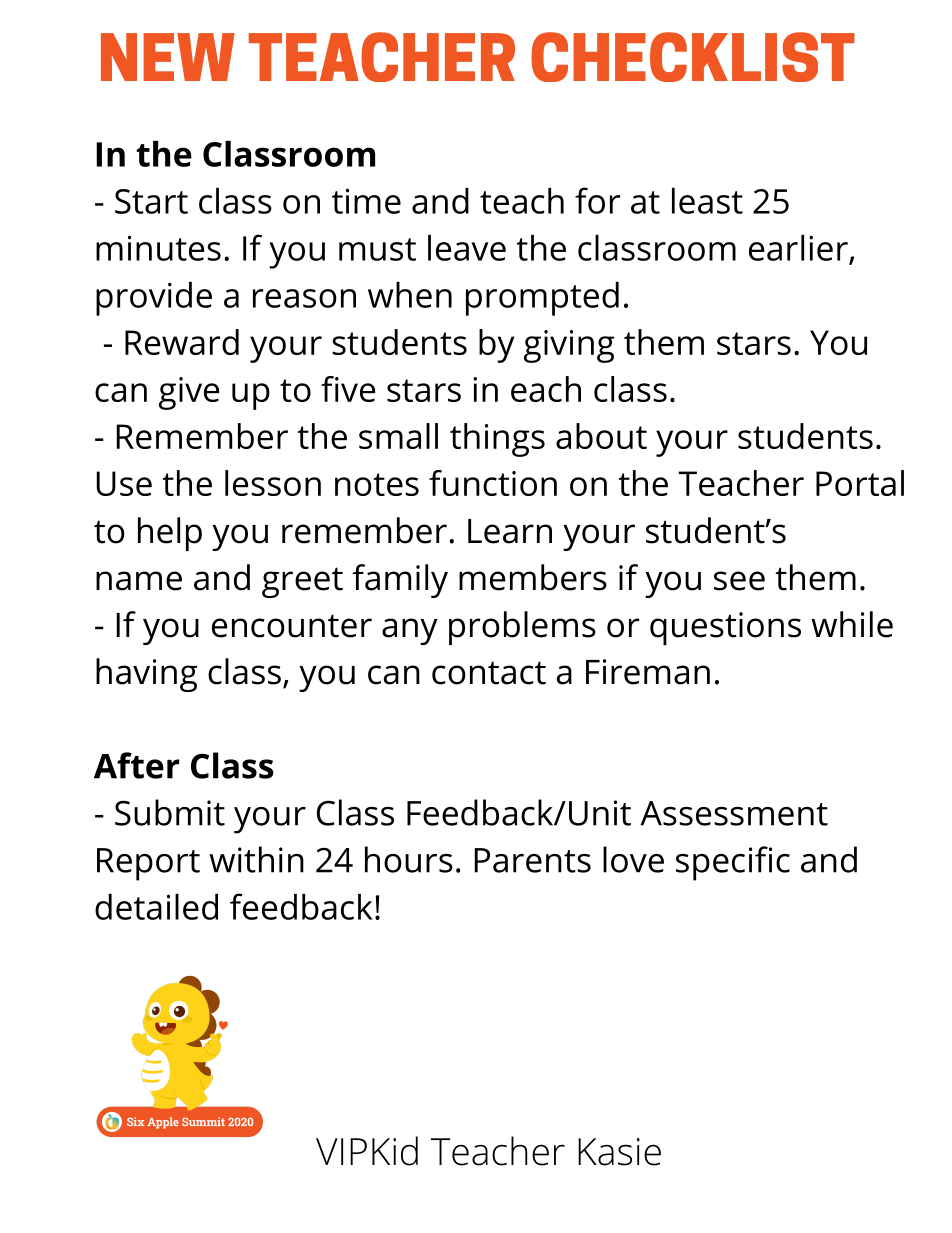  What do you see at coordinates (693, 57) in the screenshot?
I see `CHECKLIST` at bounding box center [693, 57].
